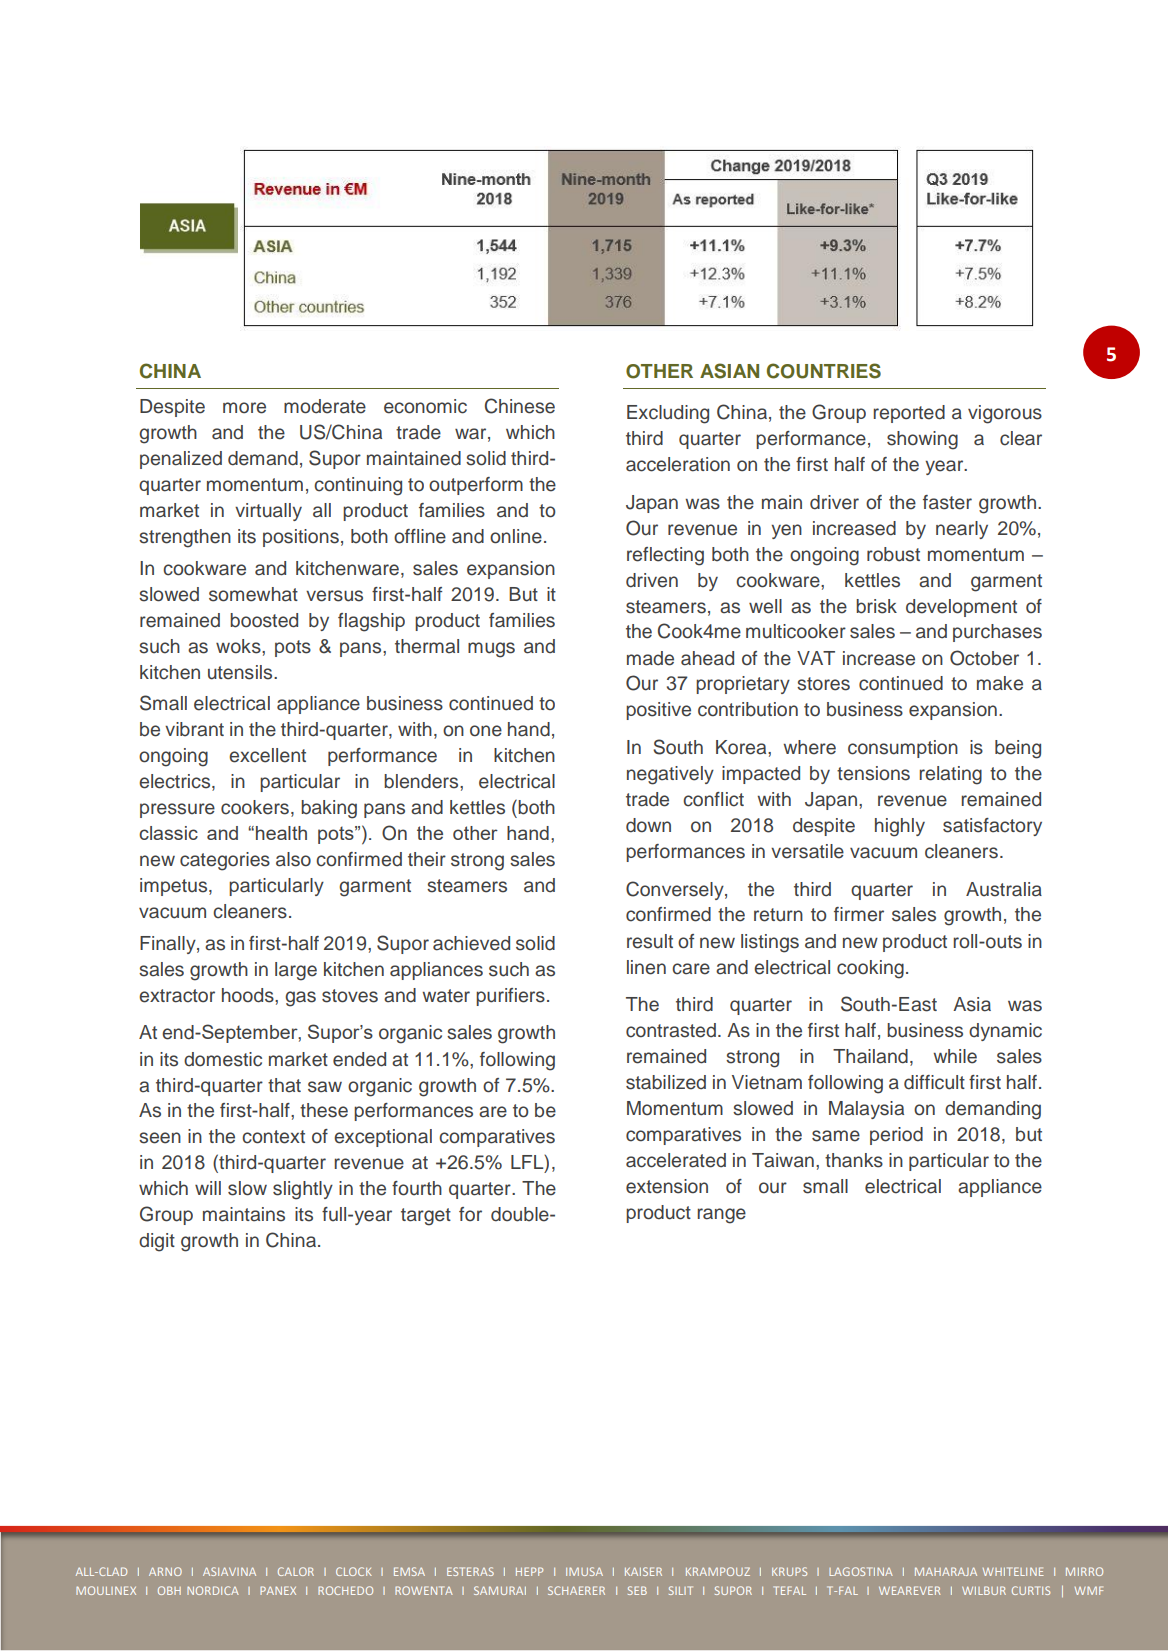 The image size is (1168, 1652). I want to click on Excluding, so click(668, 414).
